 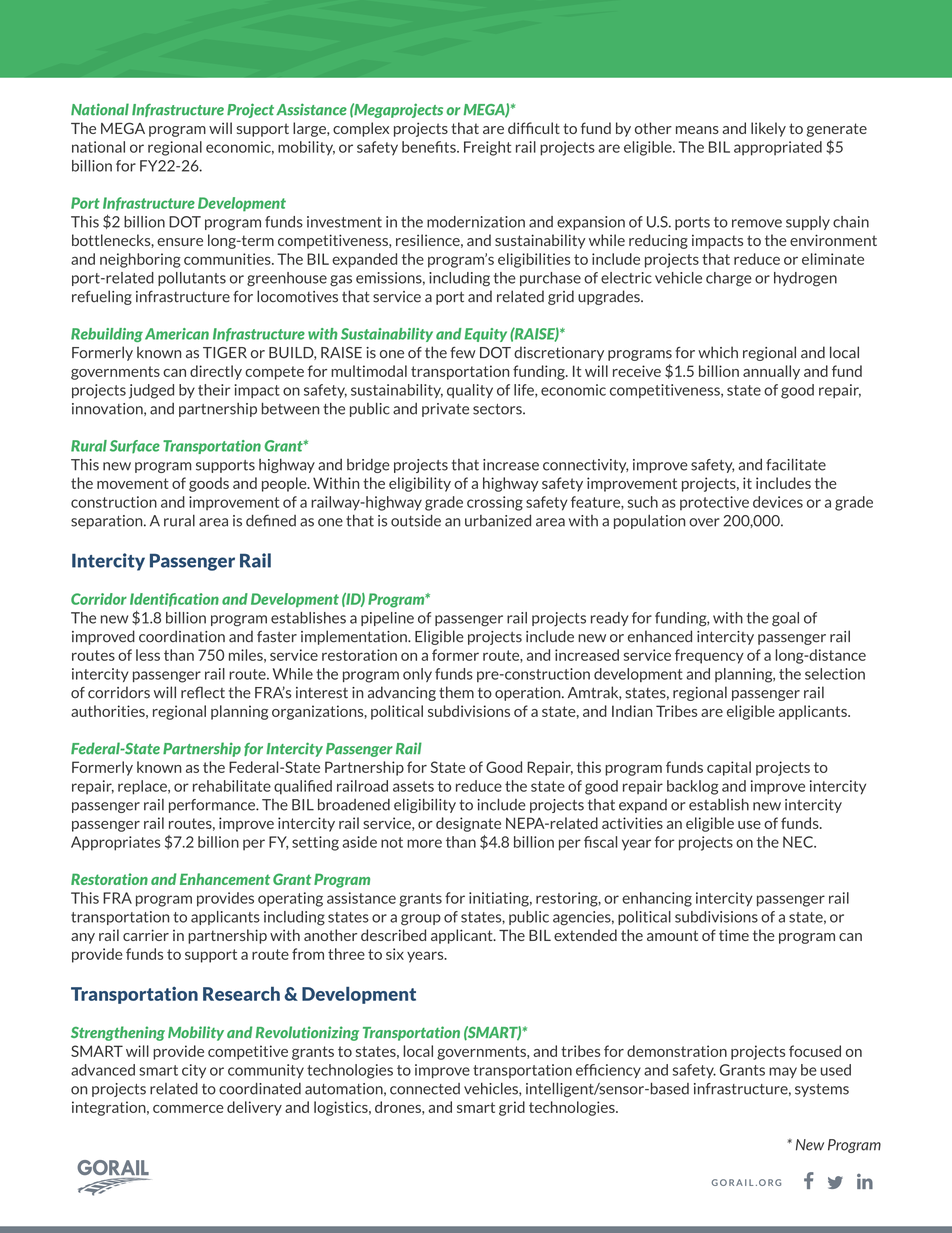 I want to click on ensure, so click(x=180, y=242).
